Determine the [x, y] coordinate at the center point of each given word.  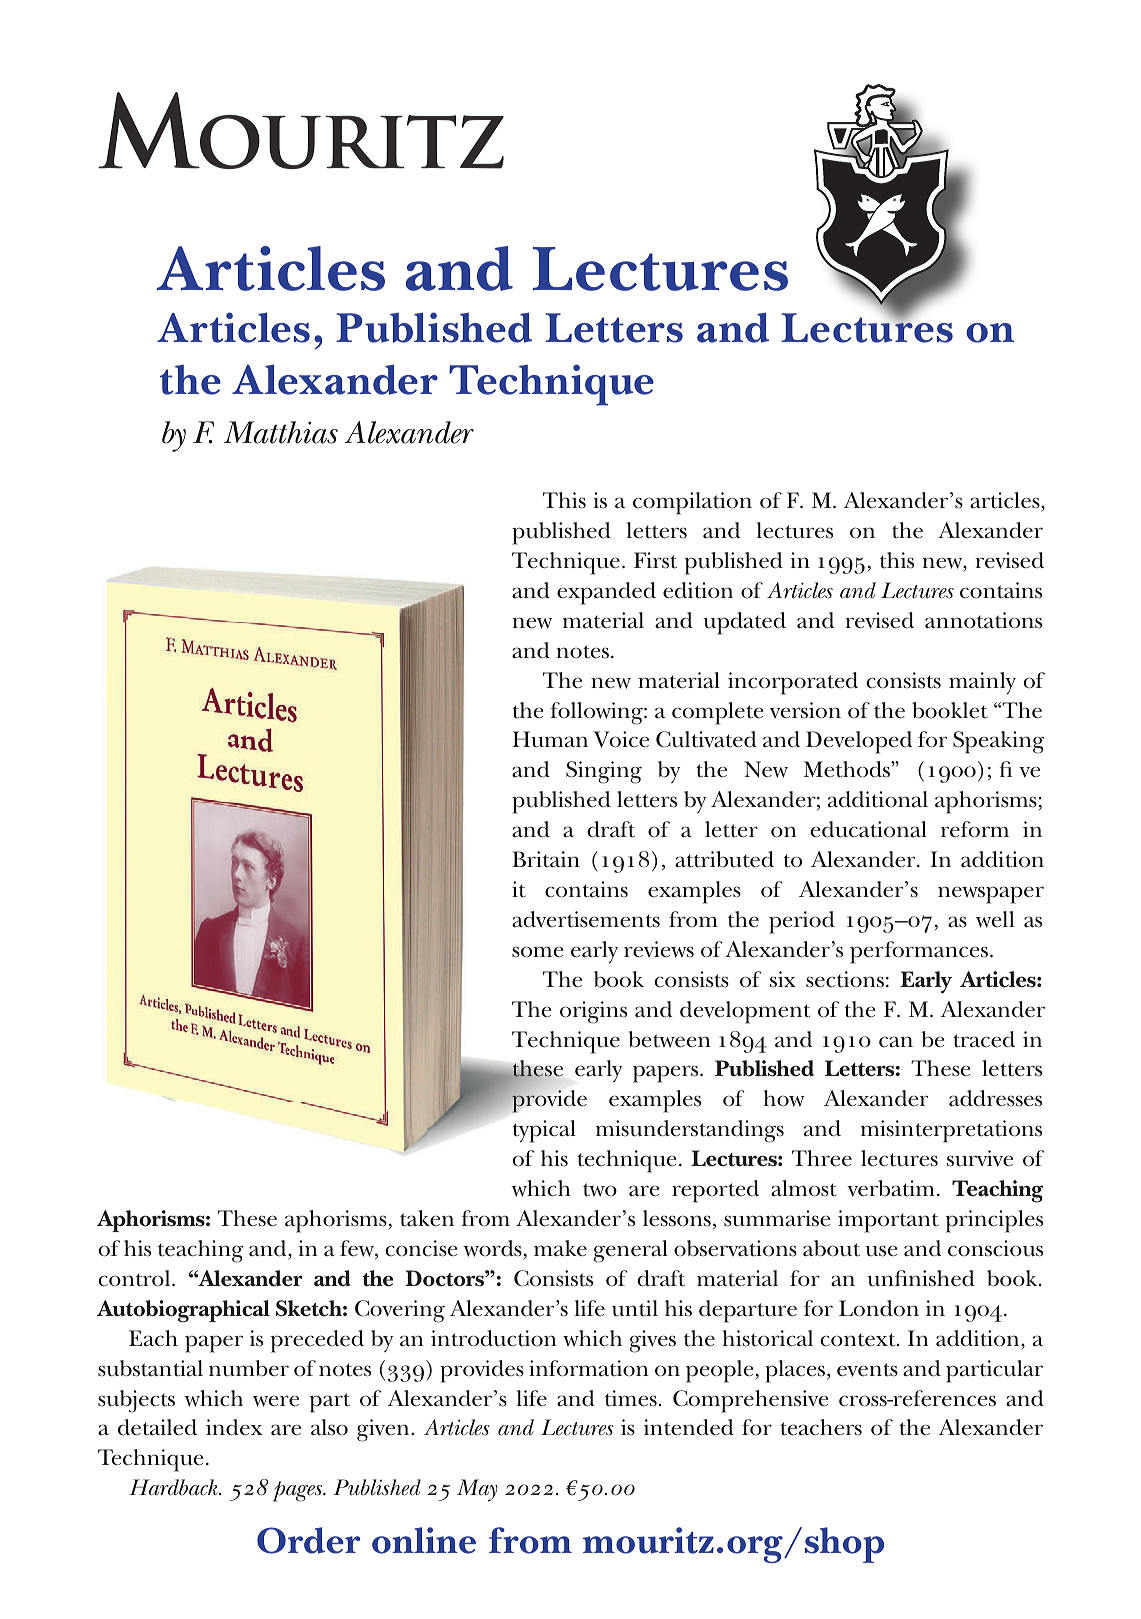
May [477, 1490]
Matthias [281, 432]
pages [299, 1491]
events [867, 1370]
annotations [983, 620]
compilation [692, 503]
